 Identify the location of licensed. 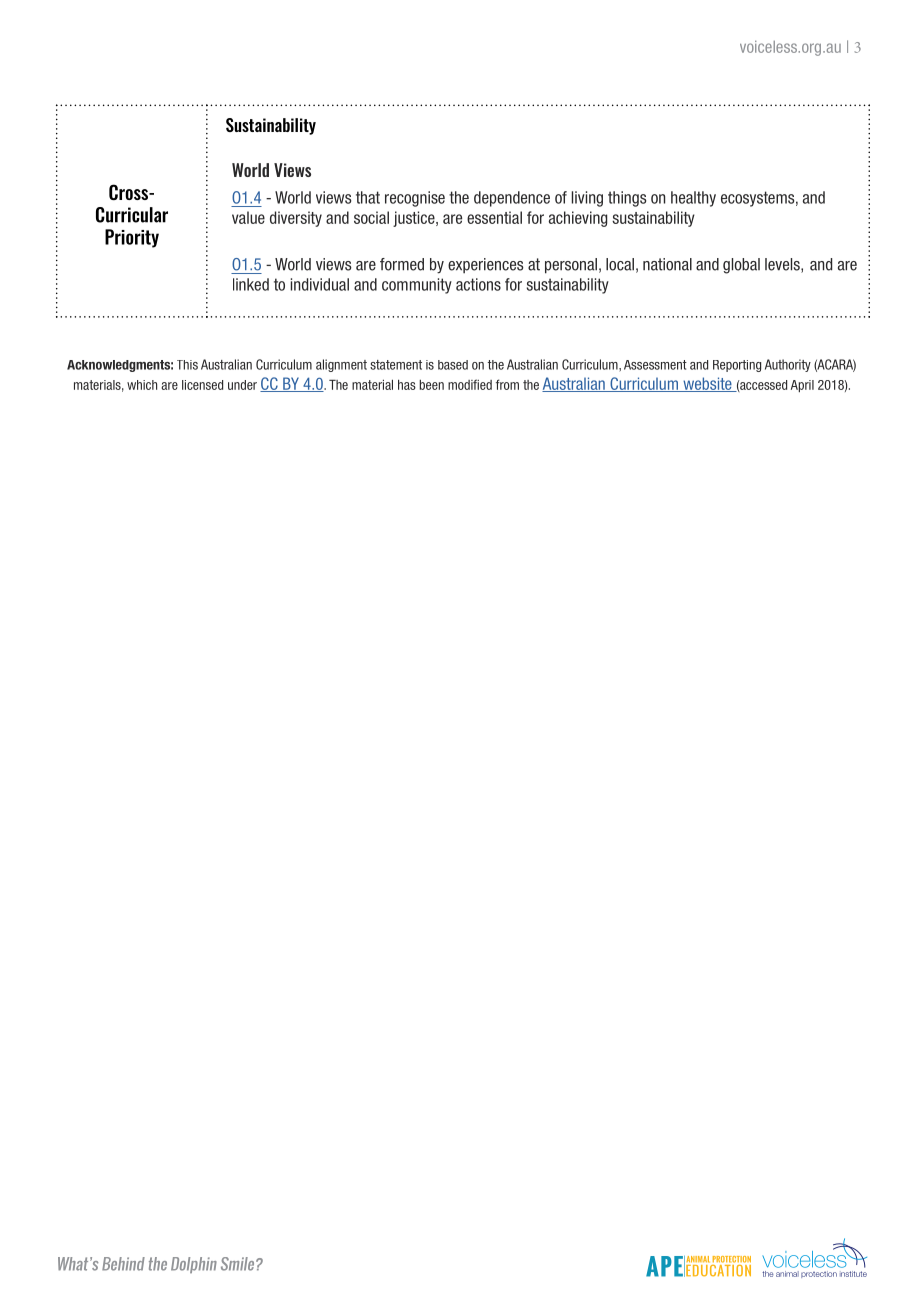
(202, 385).
